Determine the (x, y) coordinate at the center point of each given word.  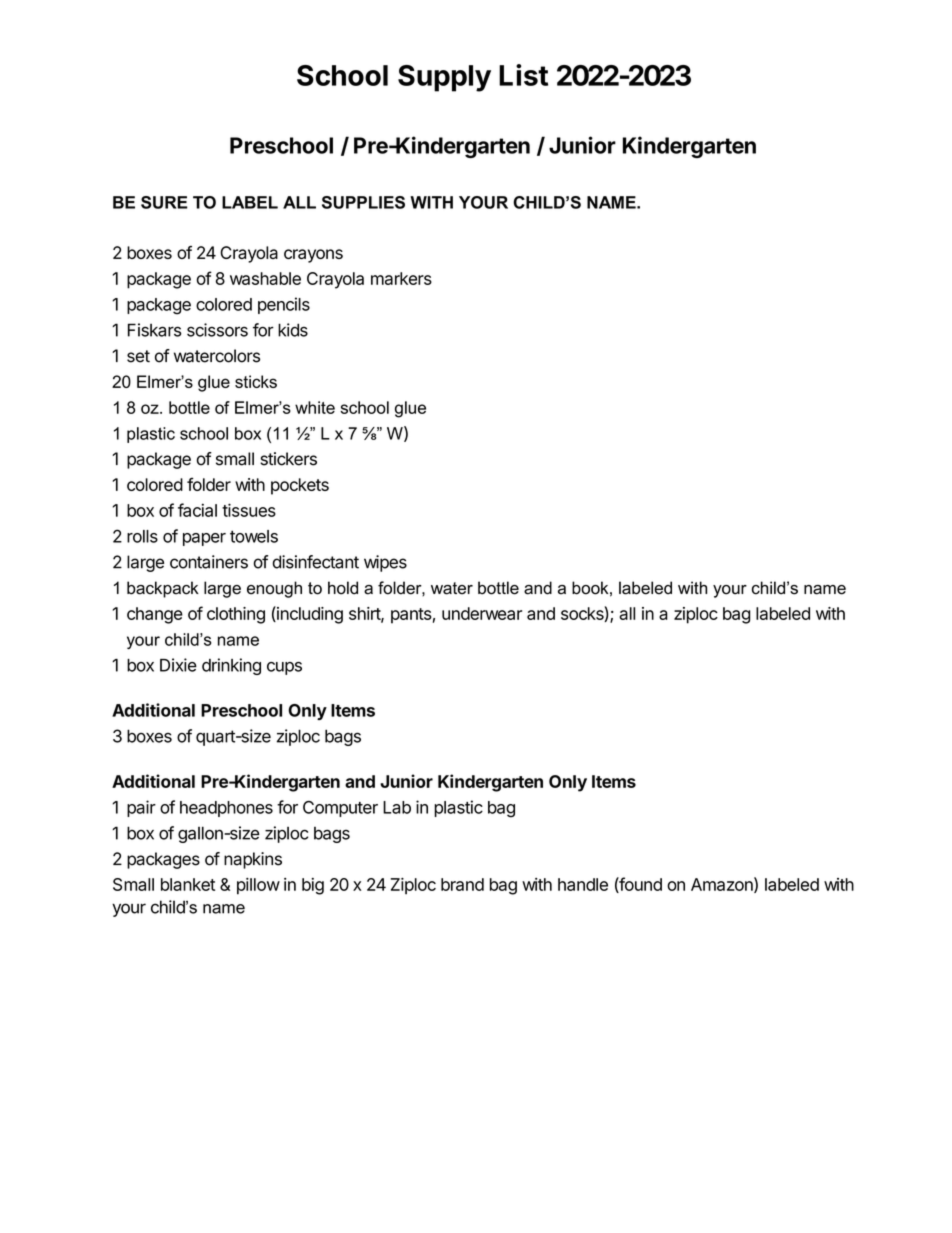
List (523, 75)
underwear (482, 613)
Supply (444, 78)
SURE (164, 202)
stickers (288, 459)
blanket (188, 884)
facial (197, 510)
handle (583, 884)
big (313, 886)
